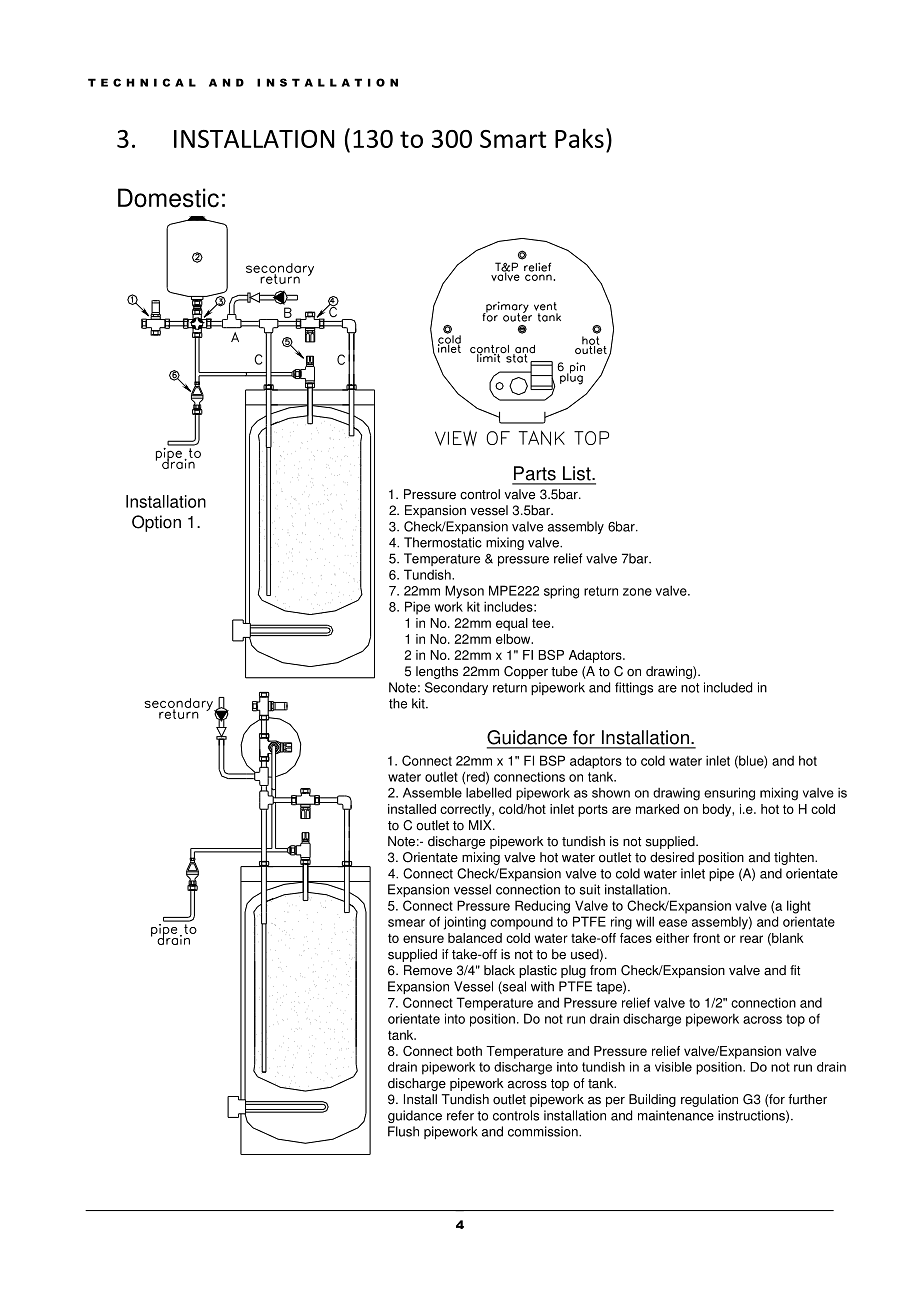  Describe the element at coordinates (168, 198) in the screenshot. I see `Domestic` at that location.
